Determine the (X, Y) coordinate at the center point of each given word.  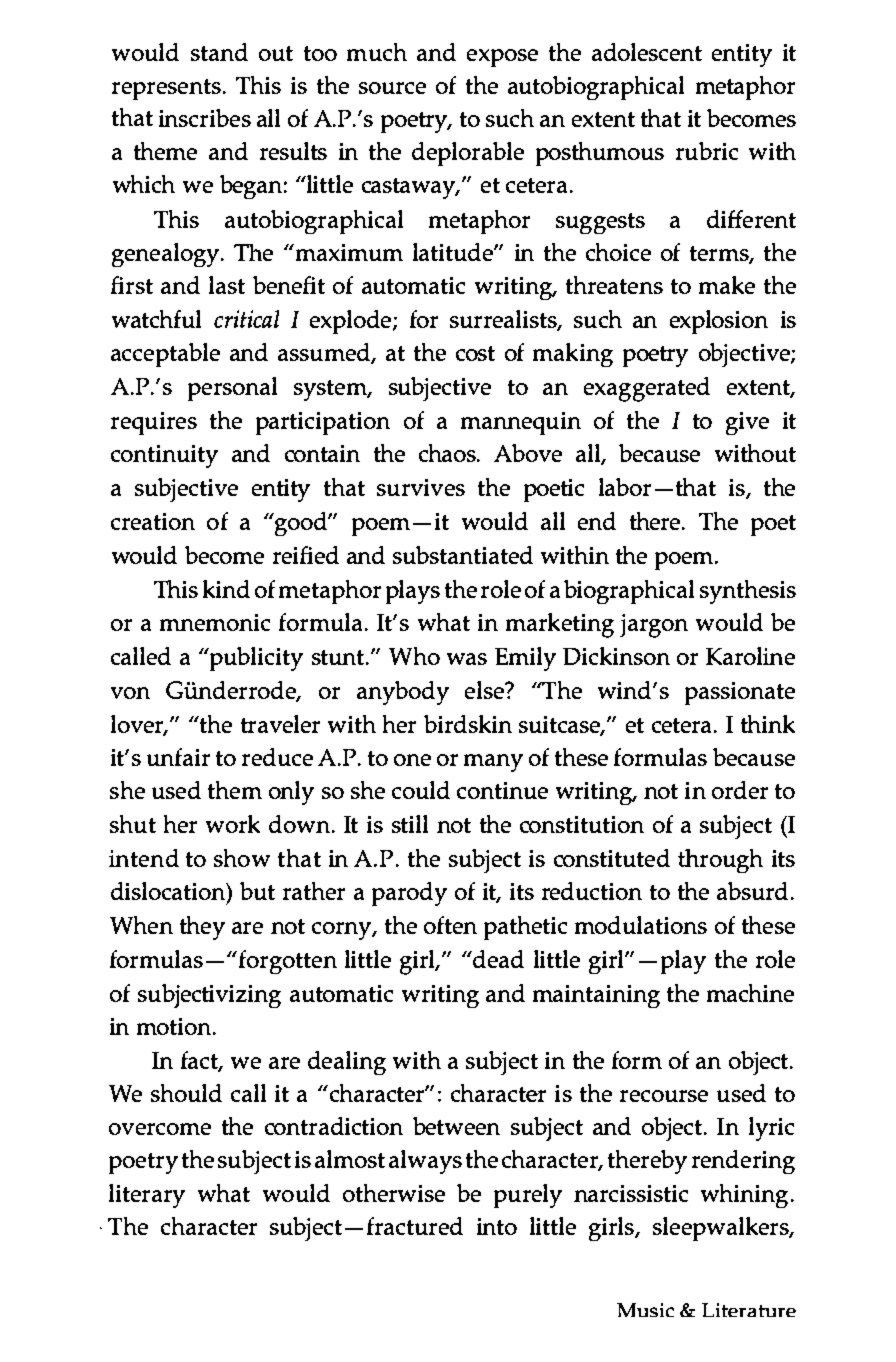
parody (409, 894)
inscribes (205, 118)
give (747, 423)
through (720, 861)
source (392, 88)
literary (147, 1196)
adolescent (647, 52)
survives (421, 487)
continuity (164, 456)
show (242, 858)
